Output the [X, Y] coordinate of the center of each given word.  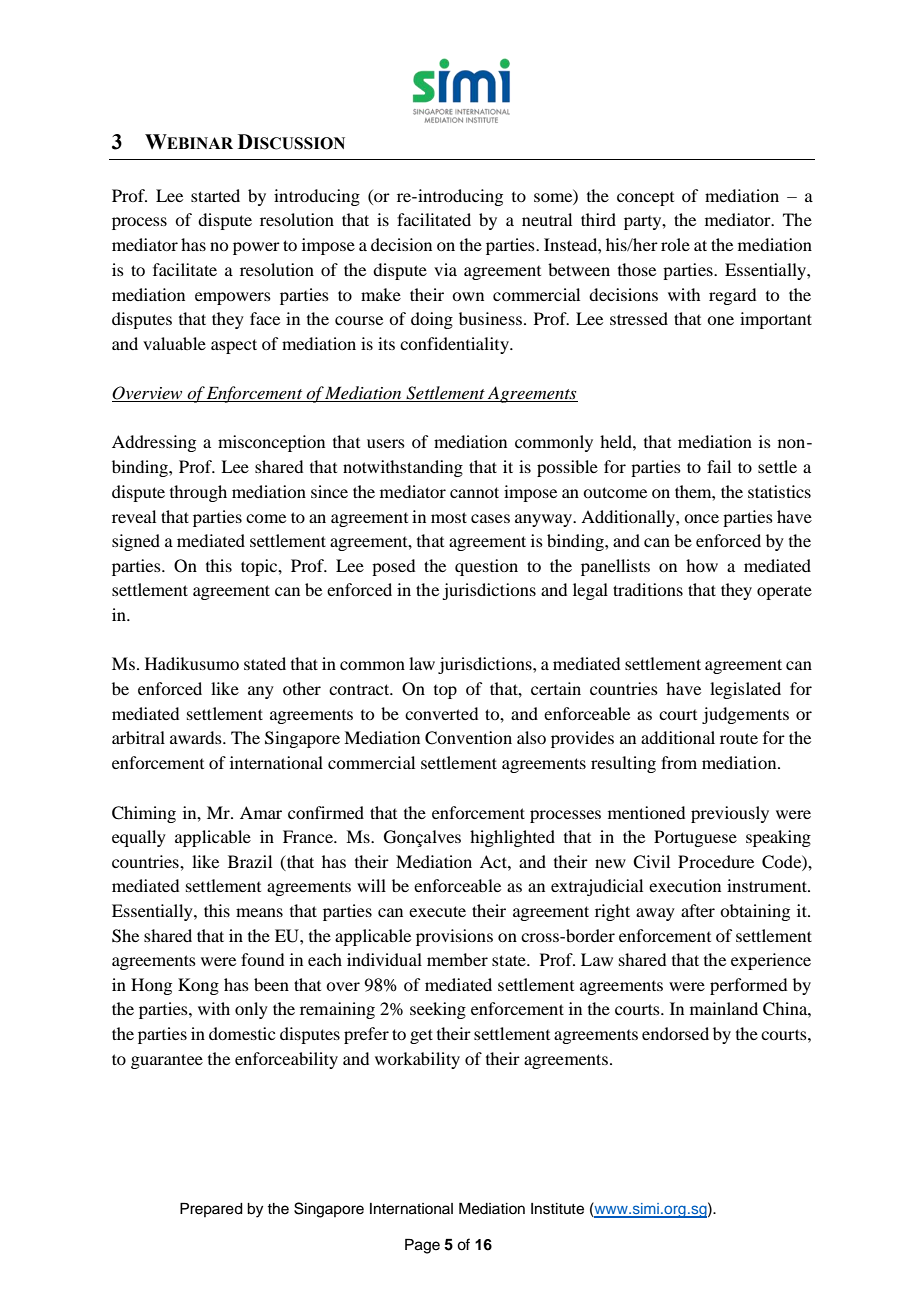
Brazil [250, 861]
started [215, 195]
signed [136, 542]
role [675, 244]
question [486, 567]
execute [437, 911]
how [702, 565]
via [445, 269]
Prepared [211, 1210]
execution [685, 885]
